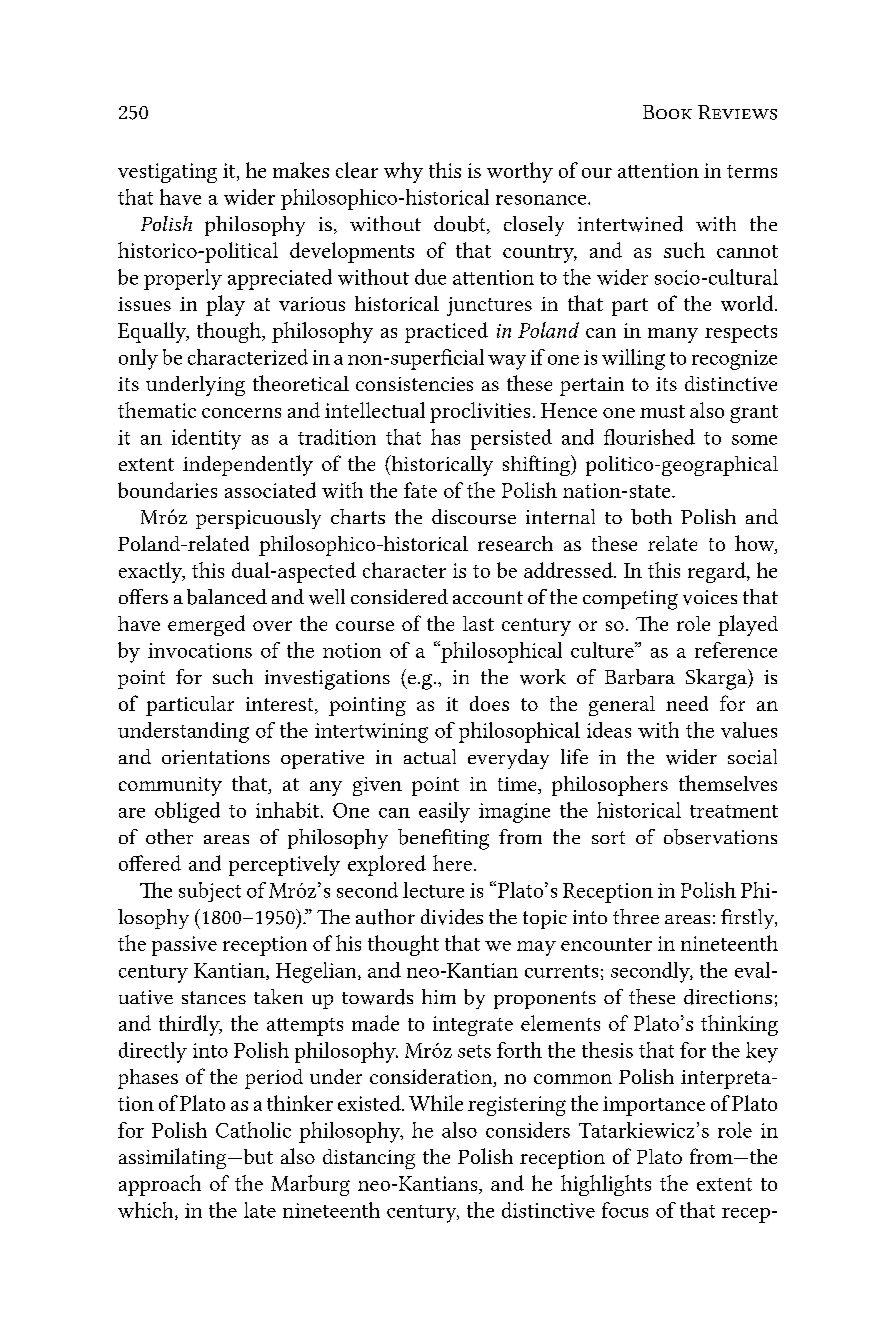 The width and height of the image is (896, 1333). I want to click on emerged, so click(206, 625).
